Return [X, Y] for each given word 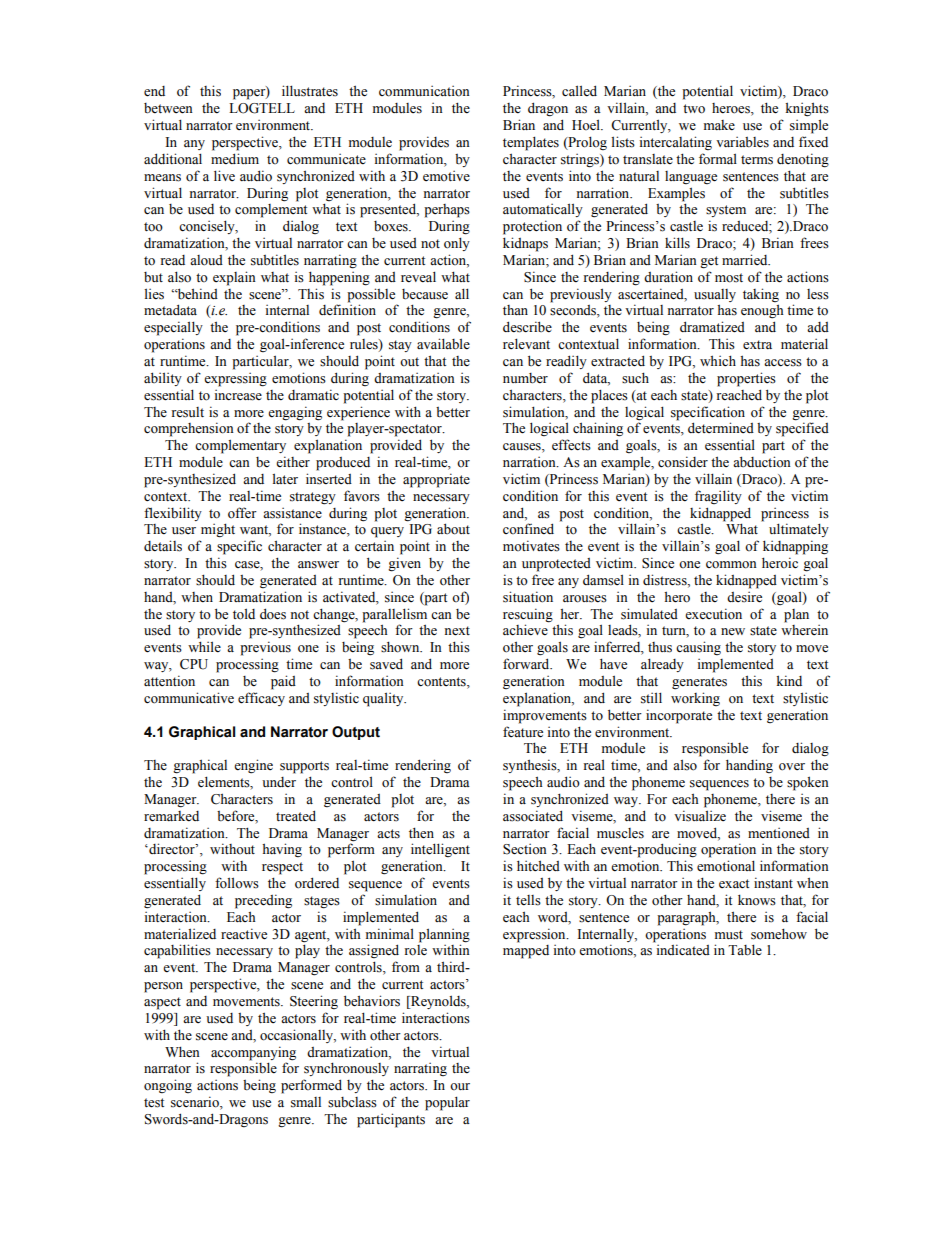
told [244, 614]
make [719, 125]
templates [531, 143]
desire [744, 597]
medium [235, 158]
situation [528, 597]
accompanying [253, 1053]
